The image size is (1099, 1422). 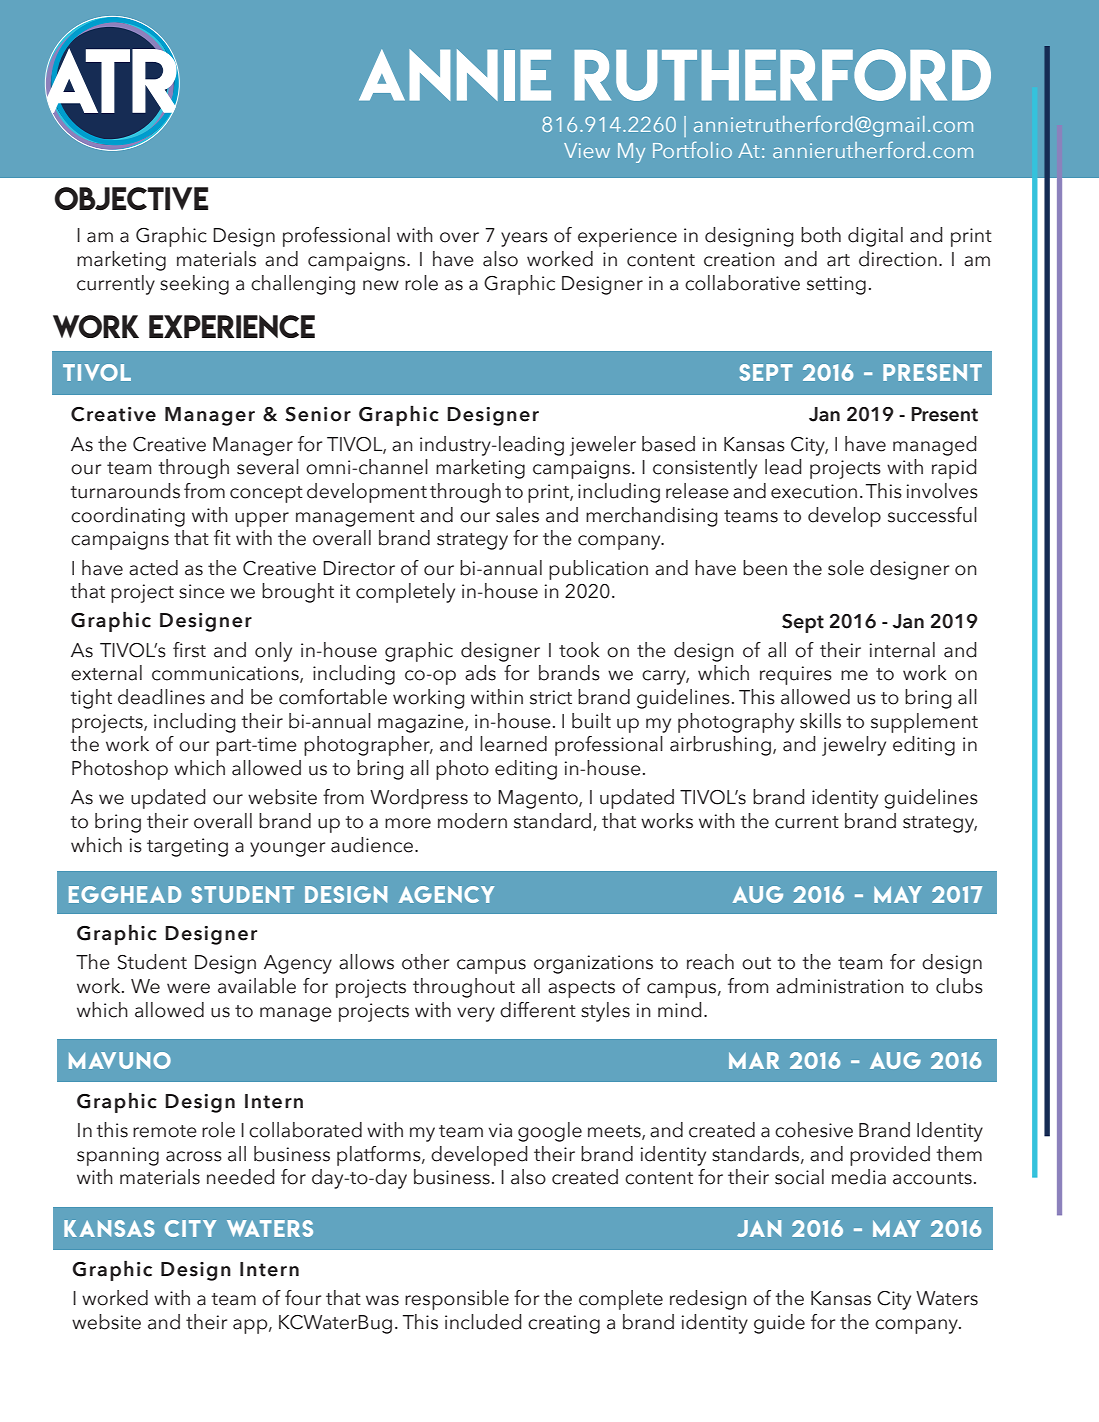 What do you see at coordinates (603, 446) in the screenshot?
I see `jeweler` at bounding box center [603, 446].
